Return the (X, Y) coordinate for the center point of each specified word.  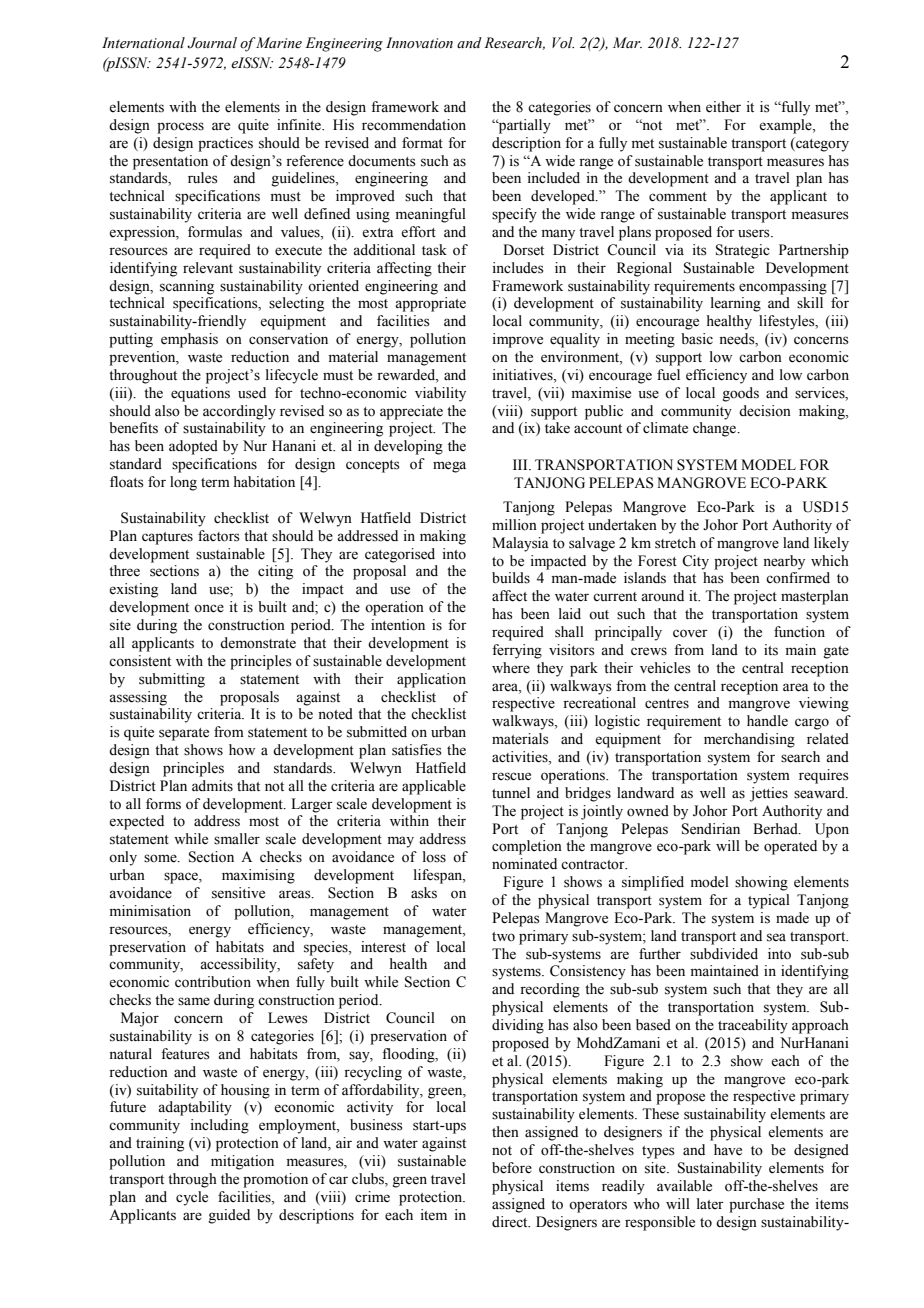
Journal (212, 43)
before (512, 1168)
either (723, 107)
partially (523, 126)
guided (229, 1216)
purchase (756, 1205)
